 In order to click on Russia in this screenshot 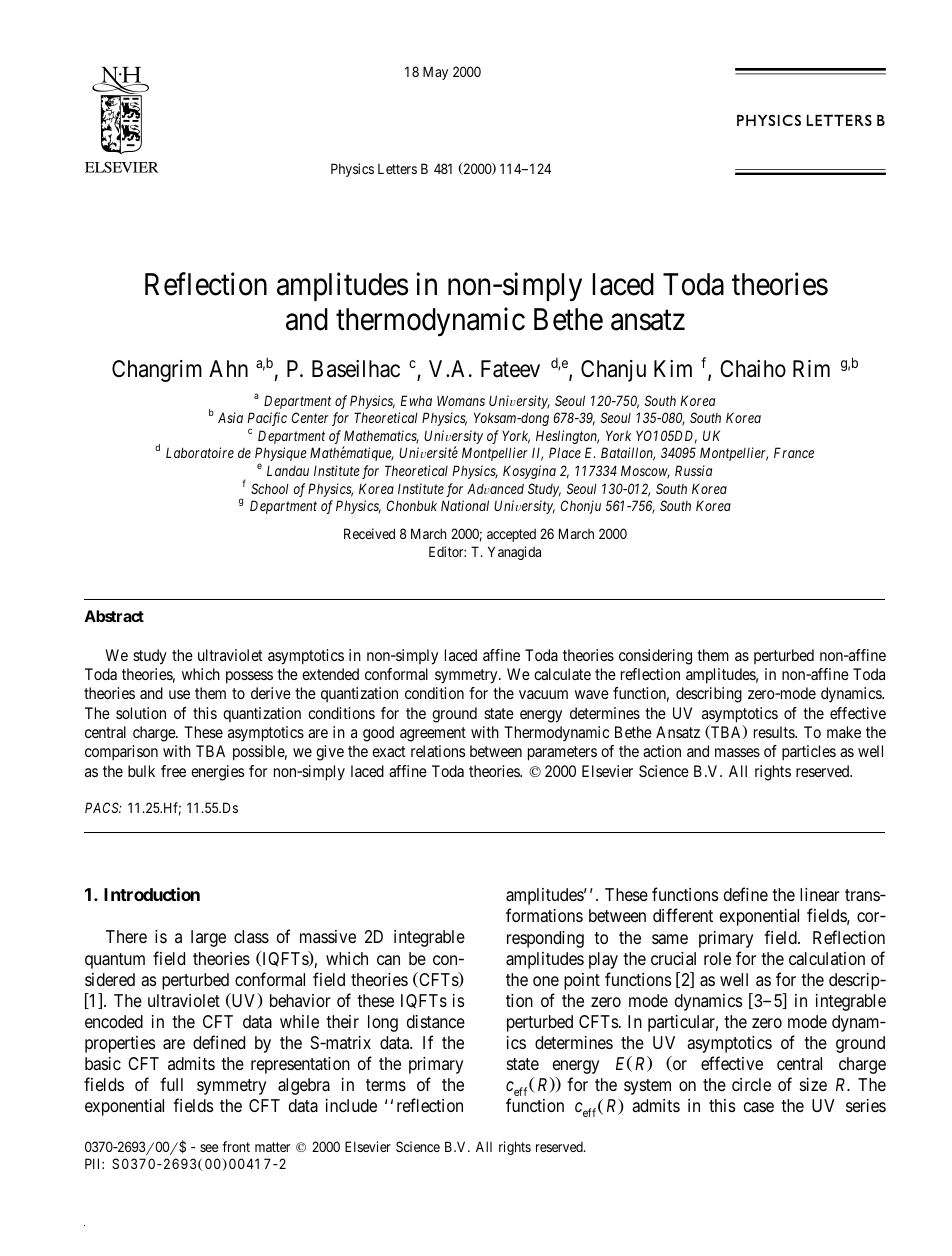, I will do `click(693, 470)`.
